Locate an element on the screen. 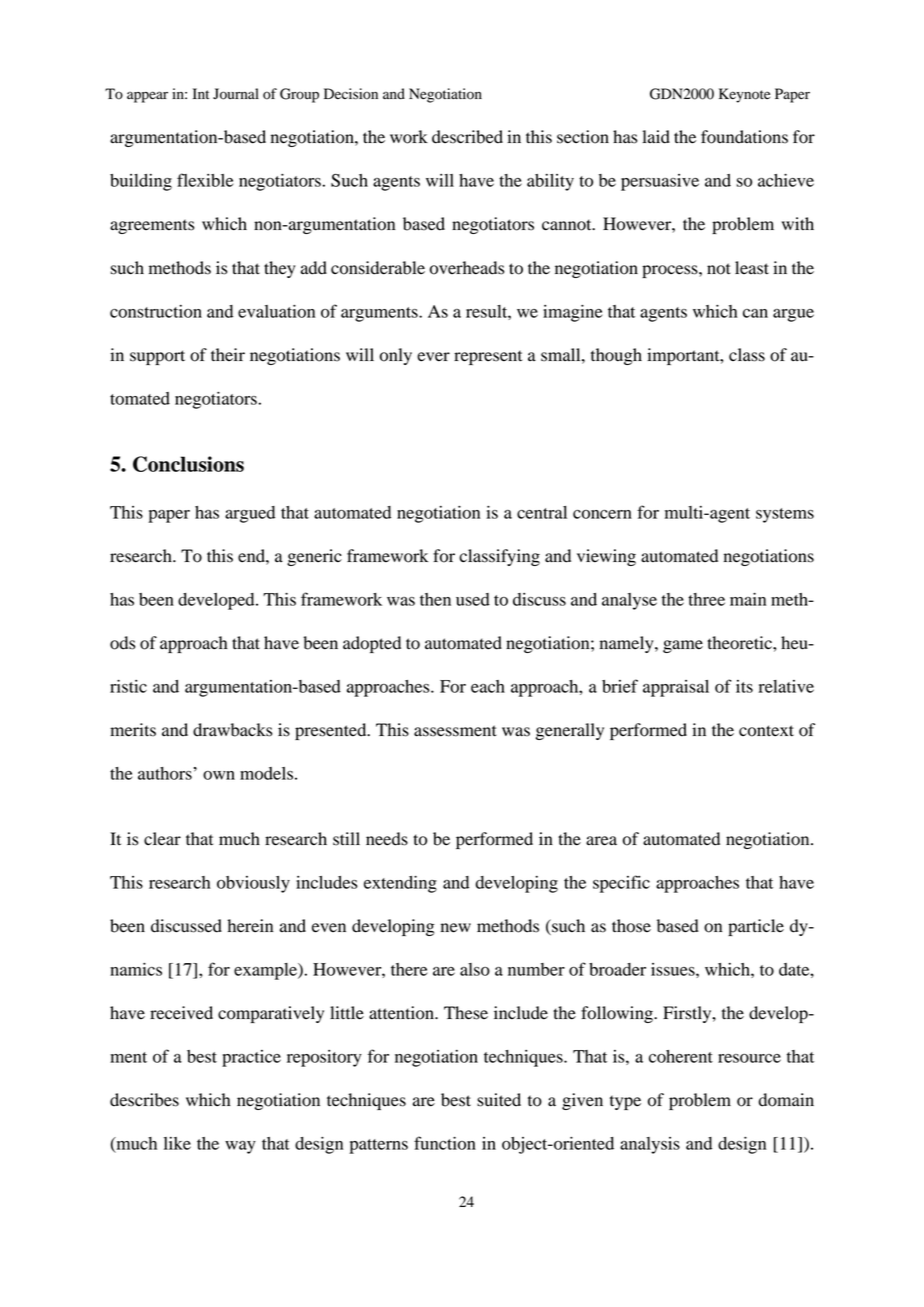  analysis is located at coordinates (650, 1145).
